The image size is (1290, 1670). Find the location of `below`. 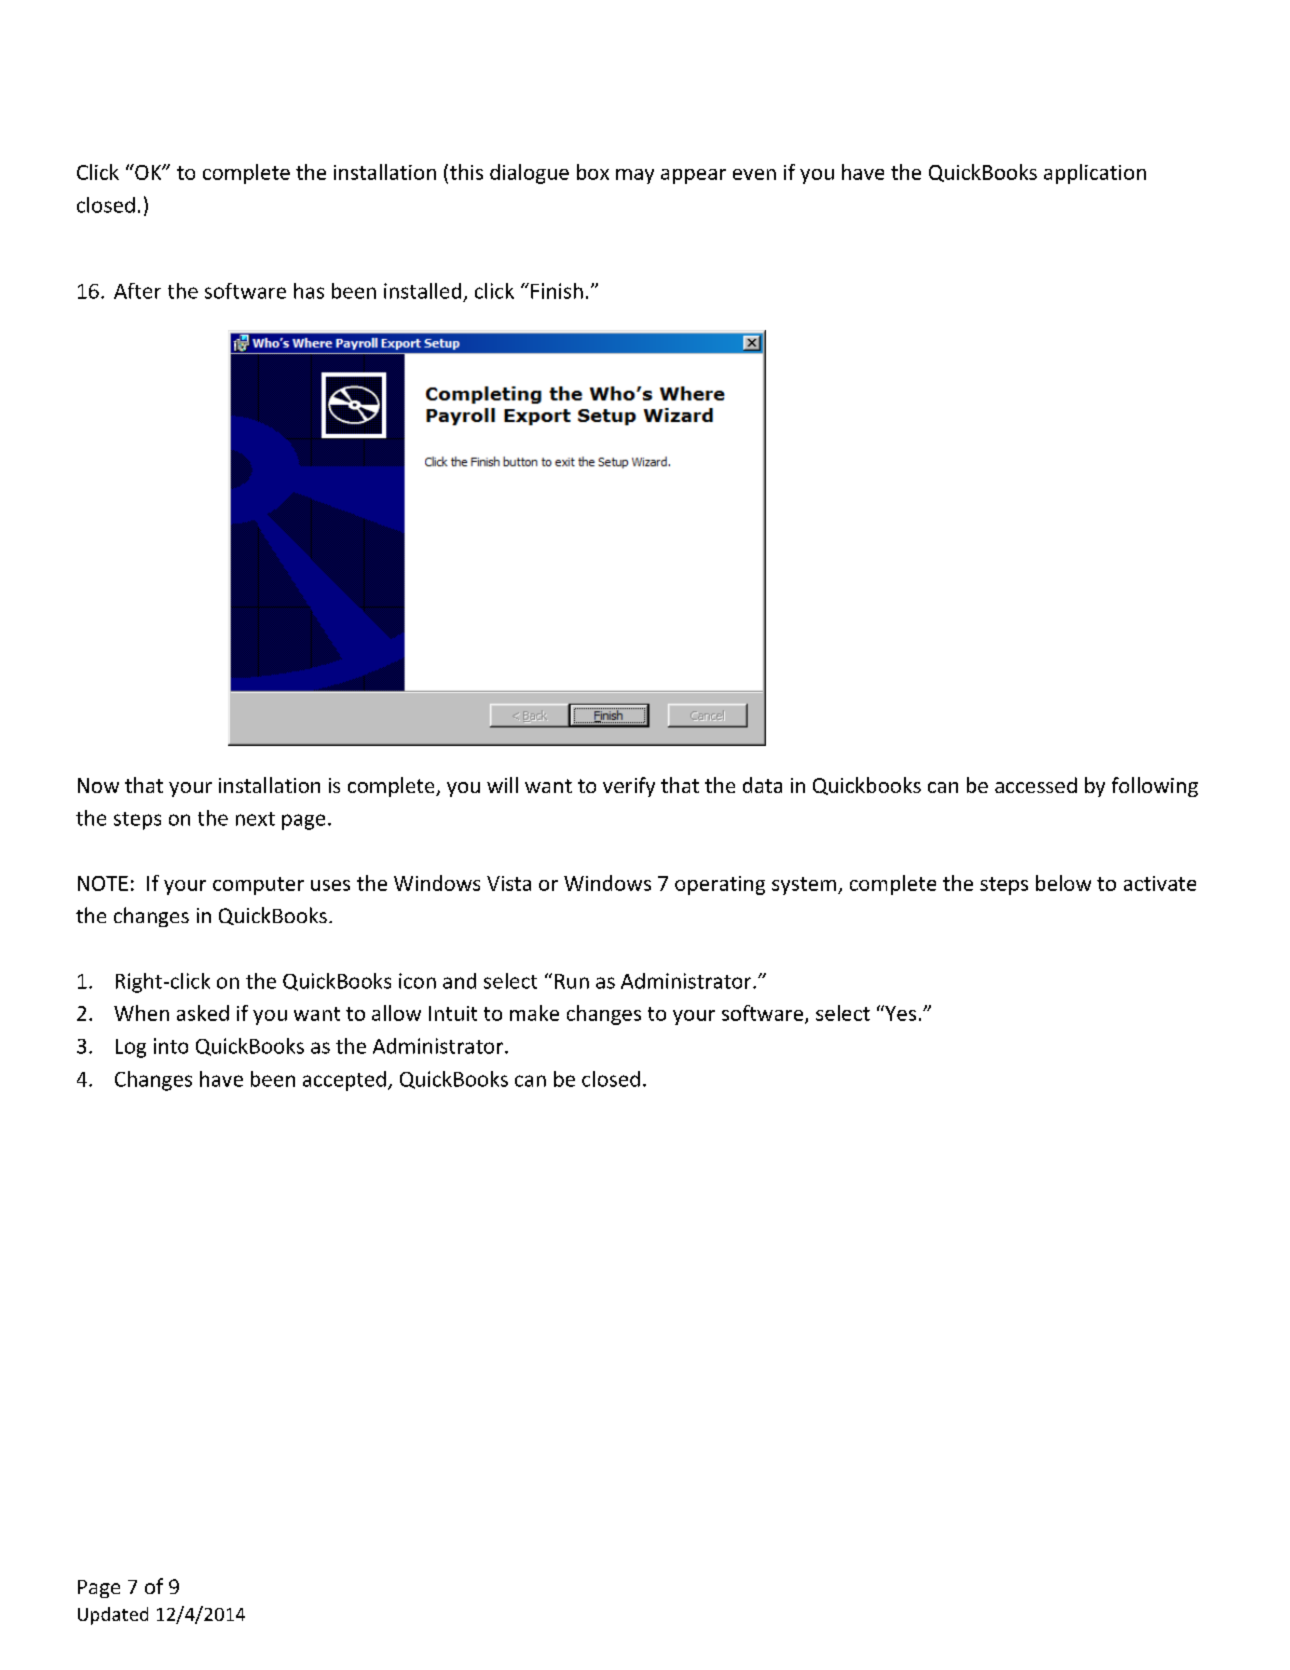

below is located at coordinates (1063, 883).
